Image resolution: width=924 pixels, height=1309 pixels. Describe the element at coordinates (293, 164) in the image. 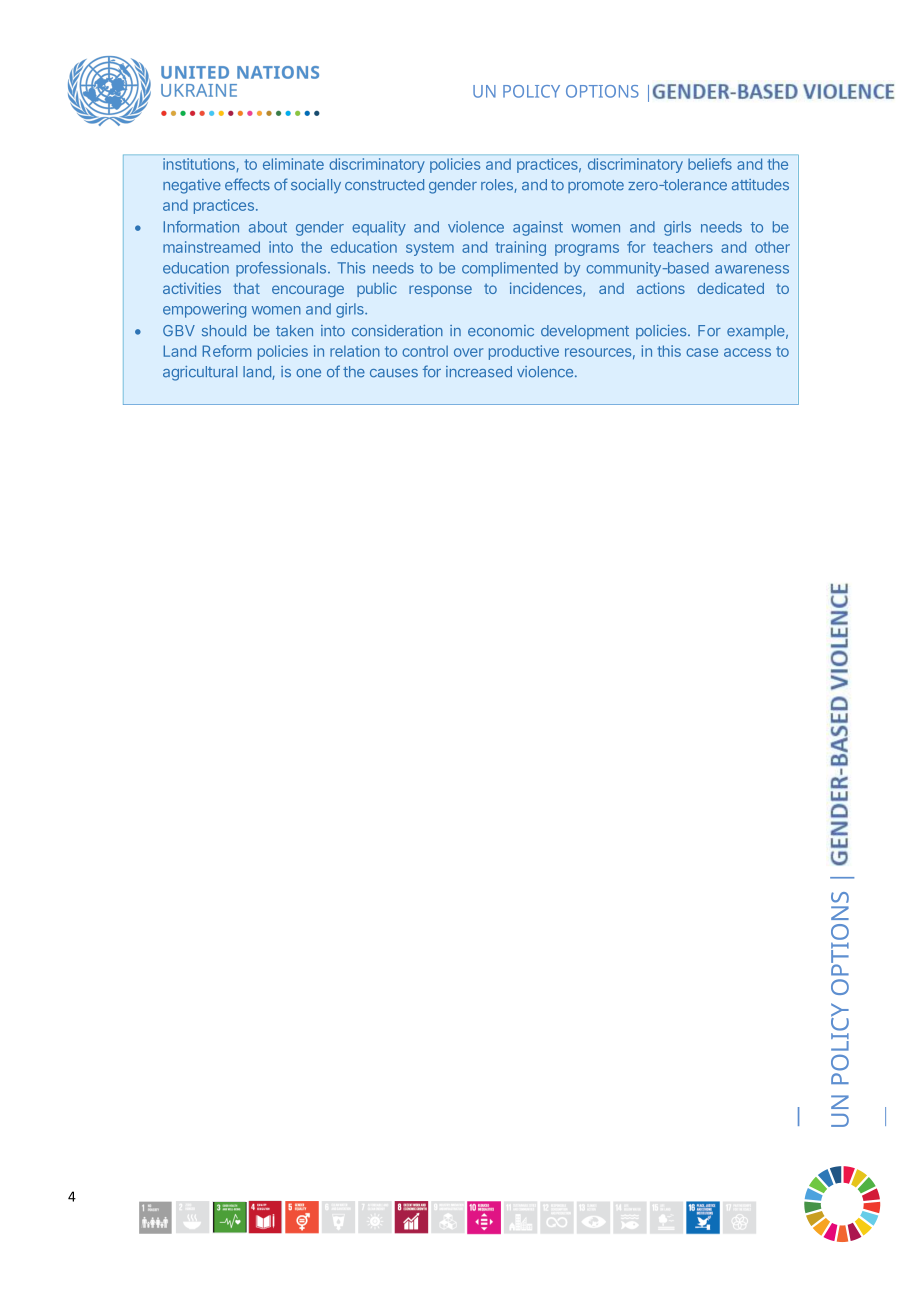

I see `eliminate` at that location.
